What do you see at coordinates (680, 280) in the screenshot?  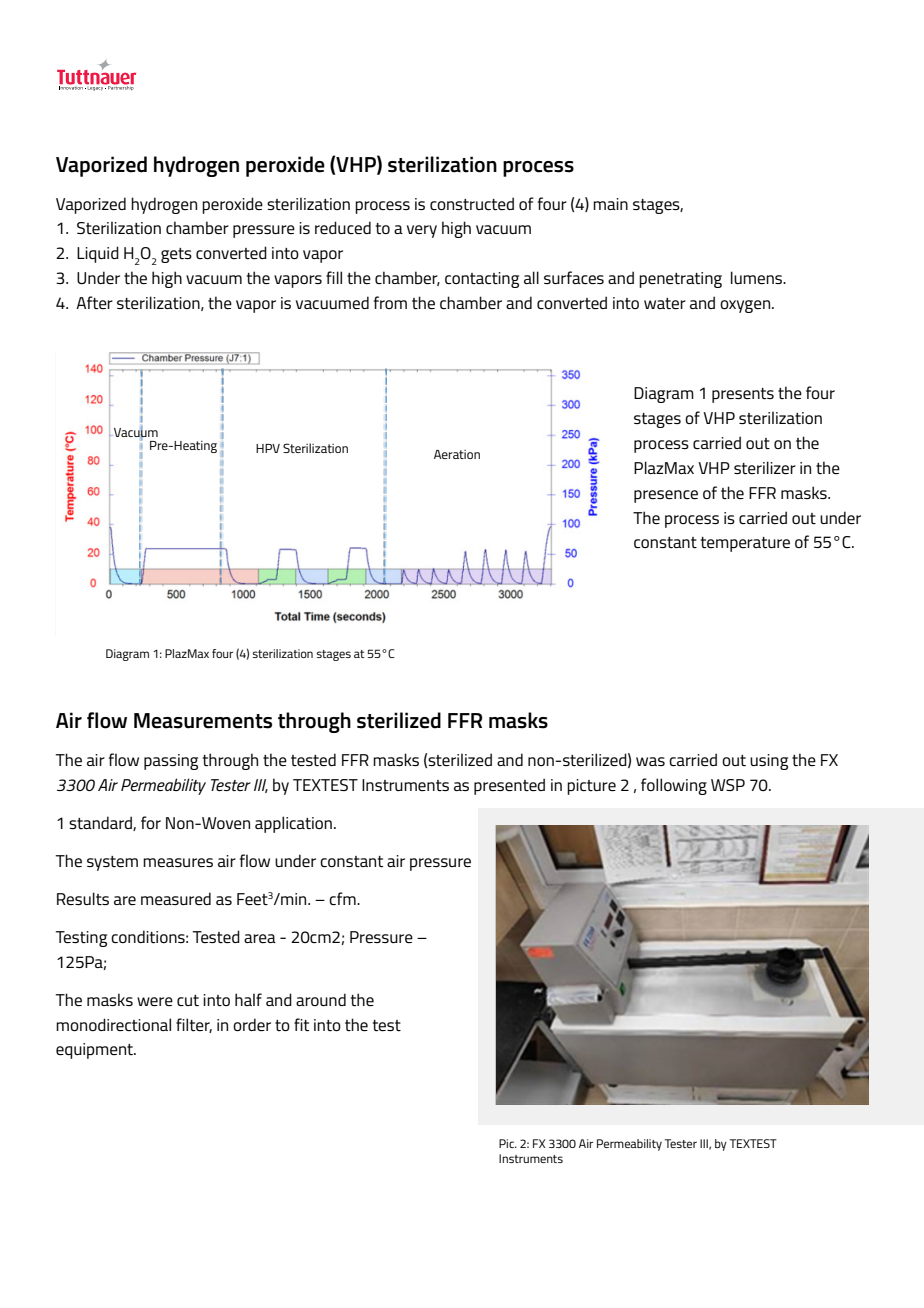 I see `penetrating` at bounding box center [680, 280].
